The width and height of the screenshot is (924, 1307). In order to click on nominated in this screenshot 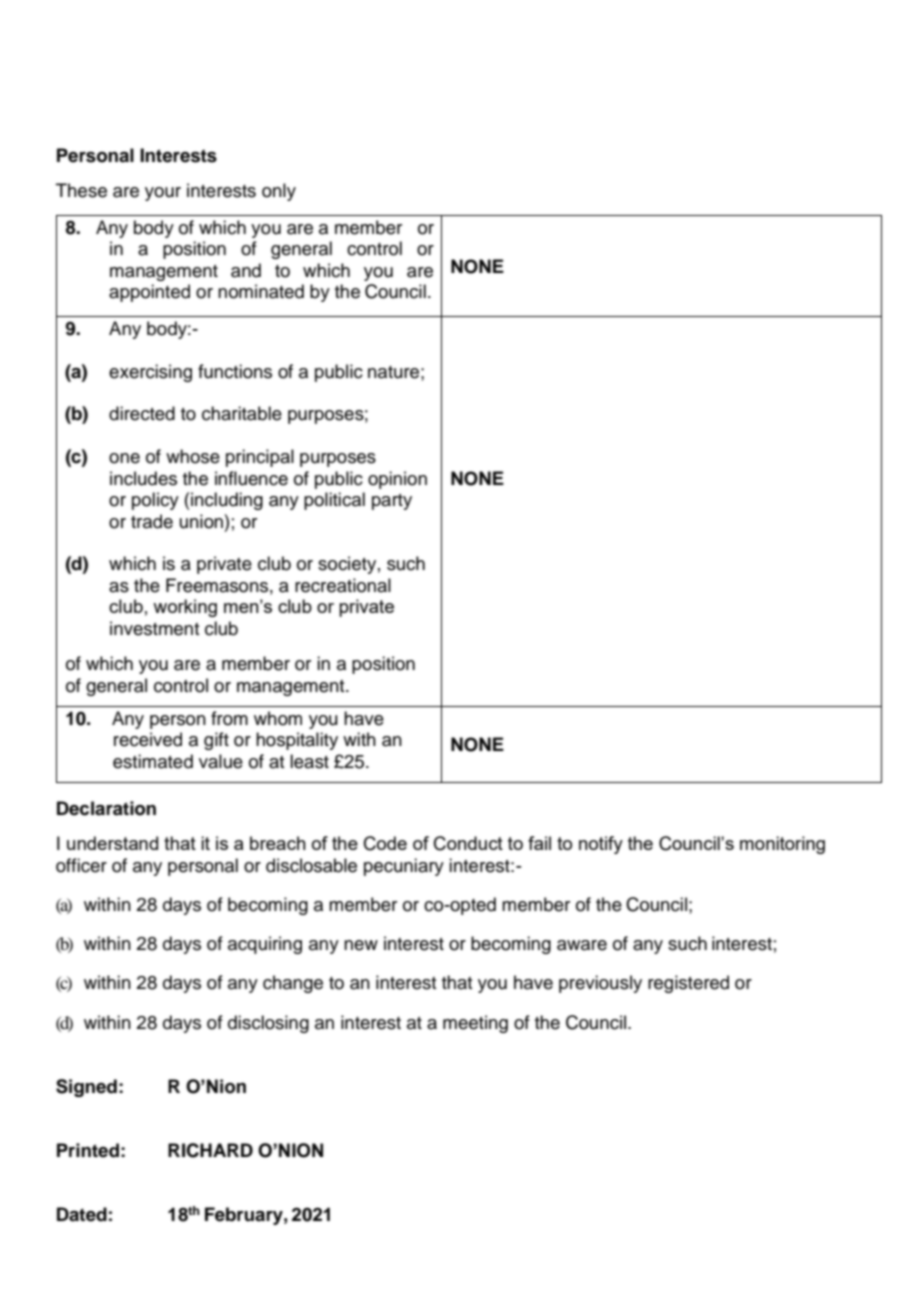, I will do `click(261, 291)`.
